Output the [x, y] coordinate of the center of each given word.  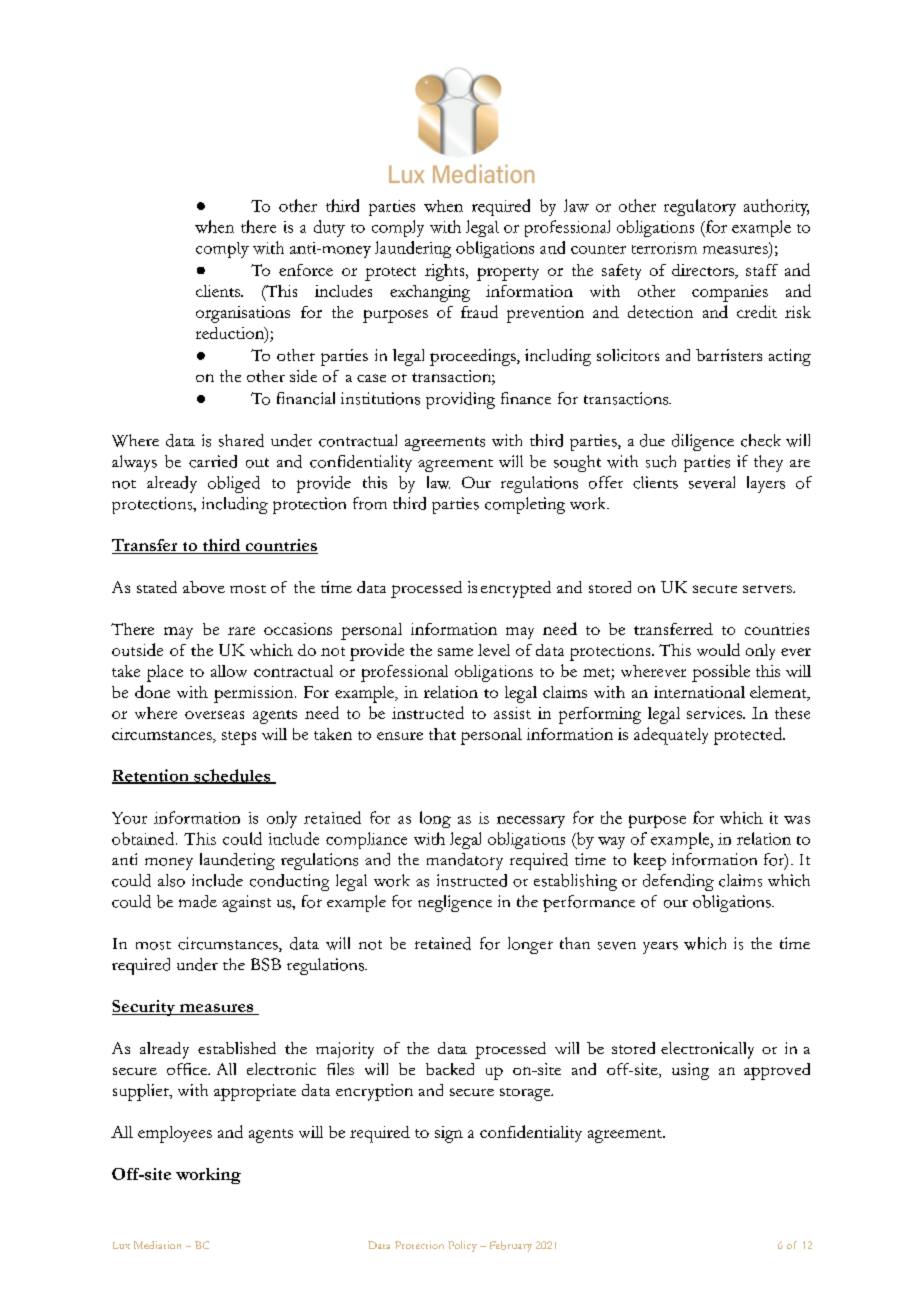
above [204, 587]
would [718, 649]
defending [678, 882]
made [198, 901]
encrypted [516, 589]
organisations [243, 314]
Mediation [157, 1245]
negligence [455, 903]
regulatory [700, 207]
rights [446, 272]
